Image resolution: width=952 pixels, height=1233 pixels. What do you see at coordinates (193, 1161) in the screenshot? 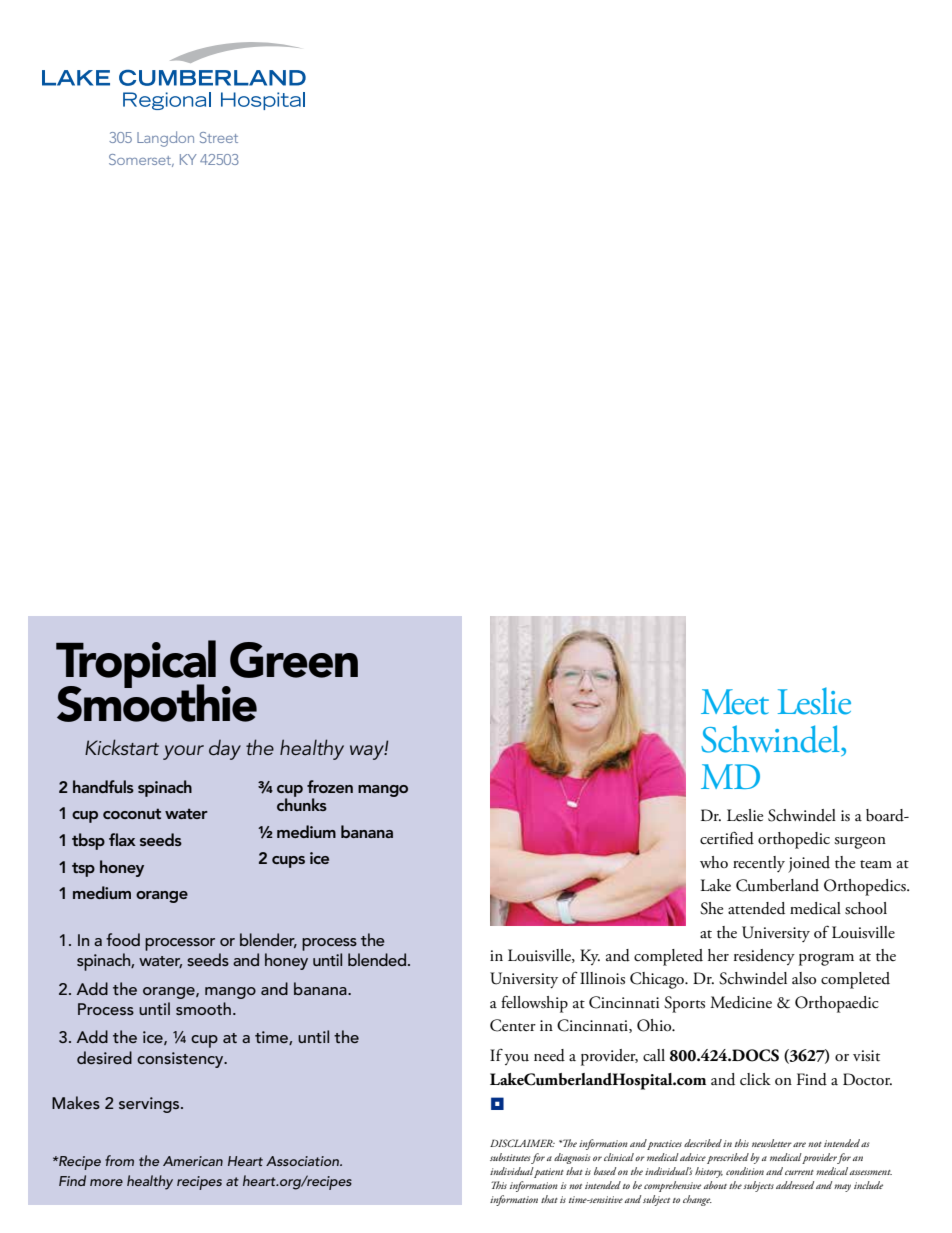
I see `American` at bounding box center [193, 1161].
